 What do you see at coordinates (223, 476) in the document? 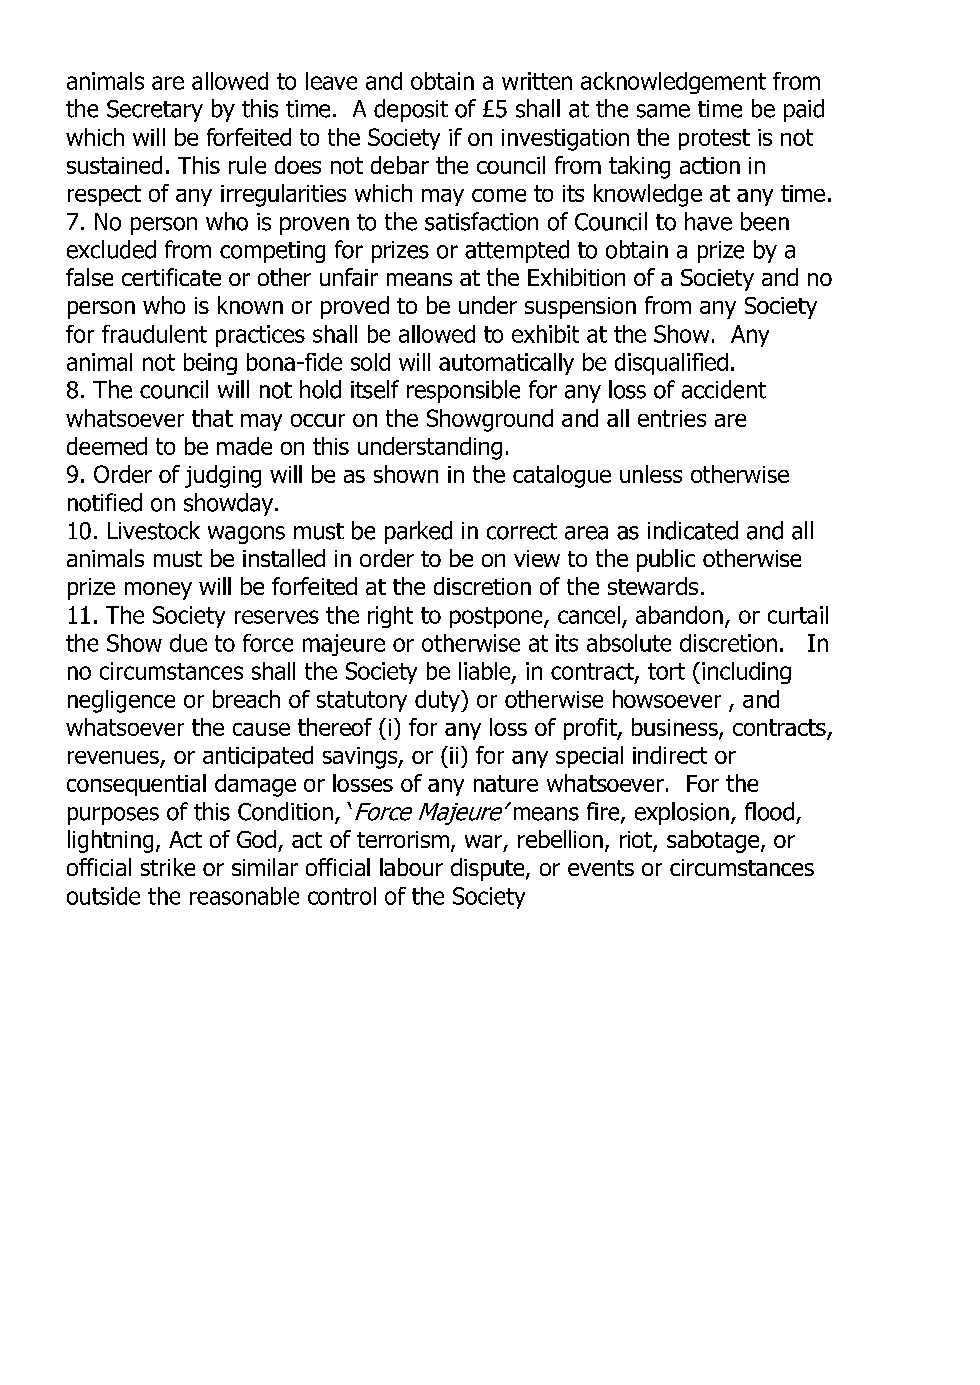
I see `judging` at bounding box center [223, 476].
